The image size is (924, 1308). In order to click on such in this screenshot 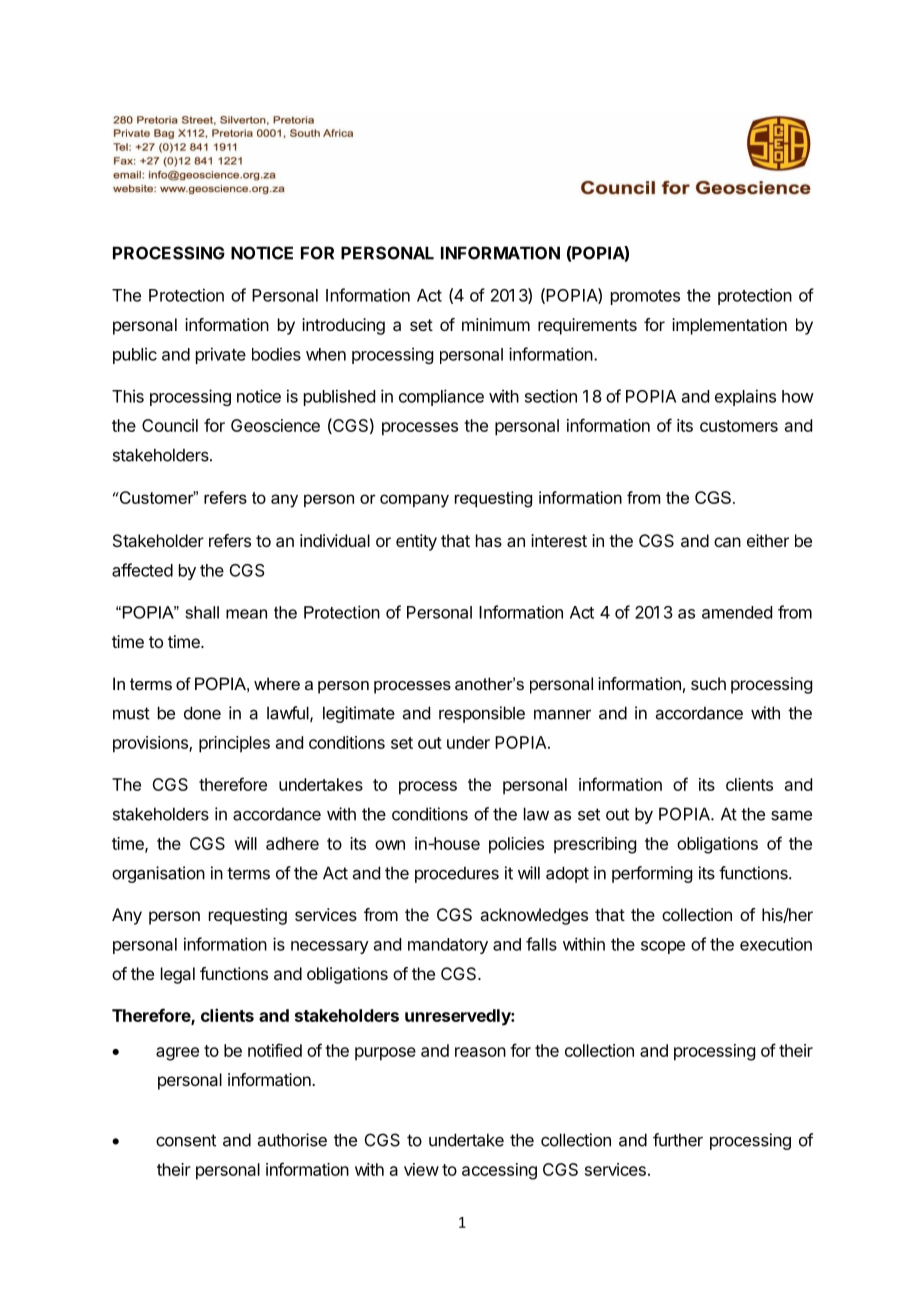, I will do `click(708, 683)`.
